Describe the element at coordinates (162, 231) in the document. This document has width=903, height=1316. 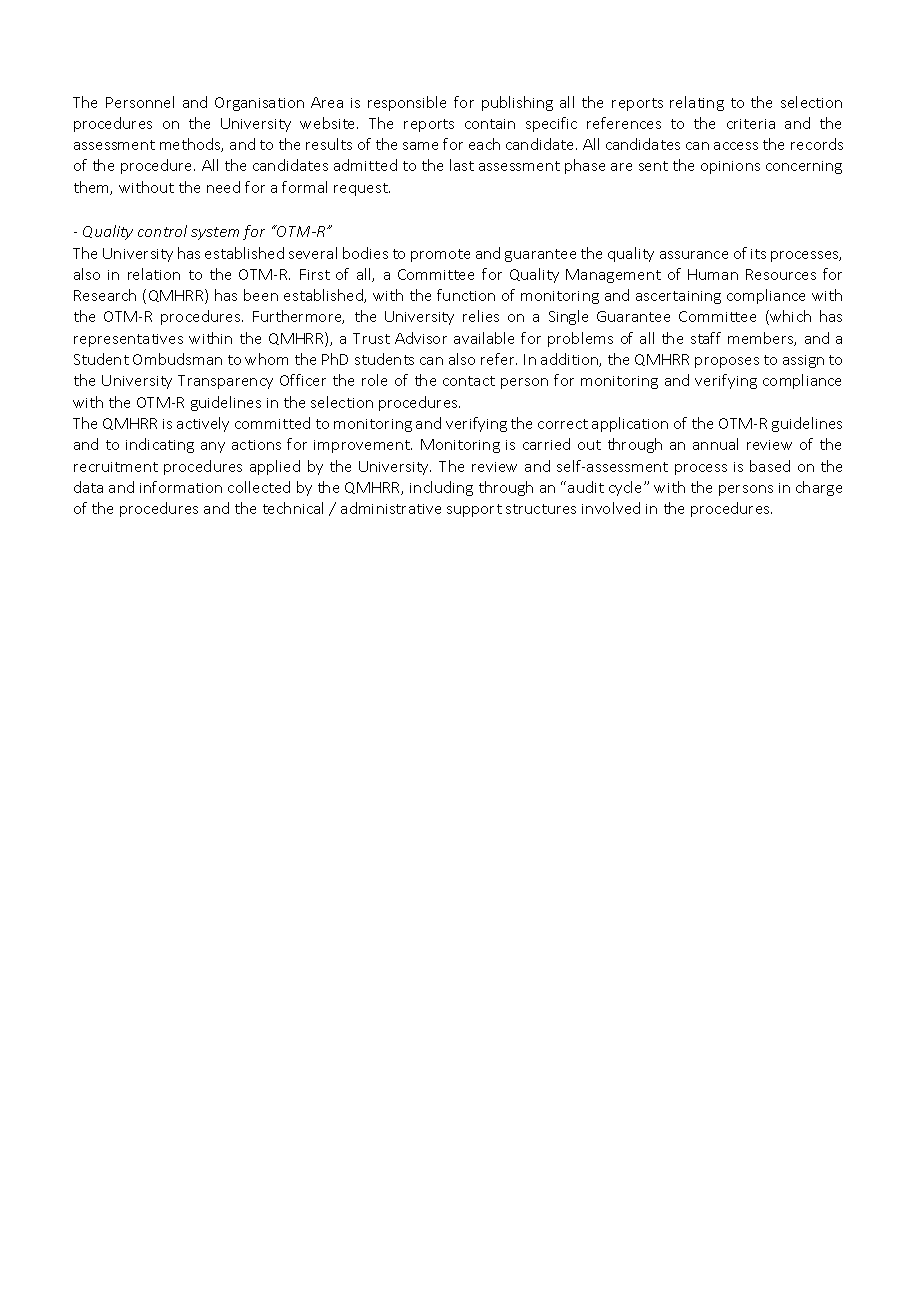
I see `control` at that location.
